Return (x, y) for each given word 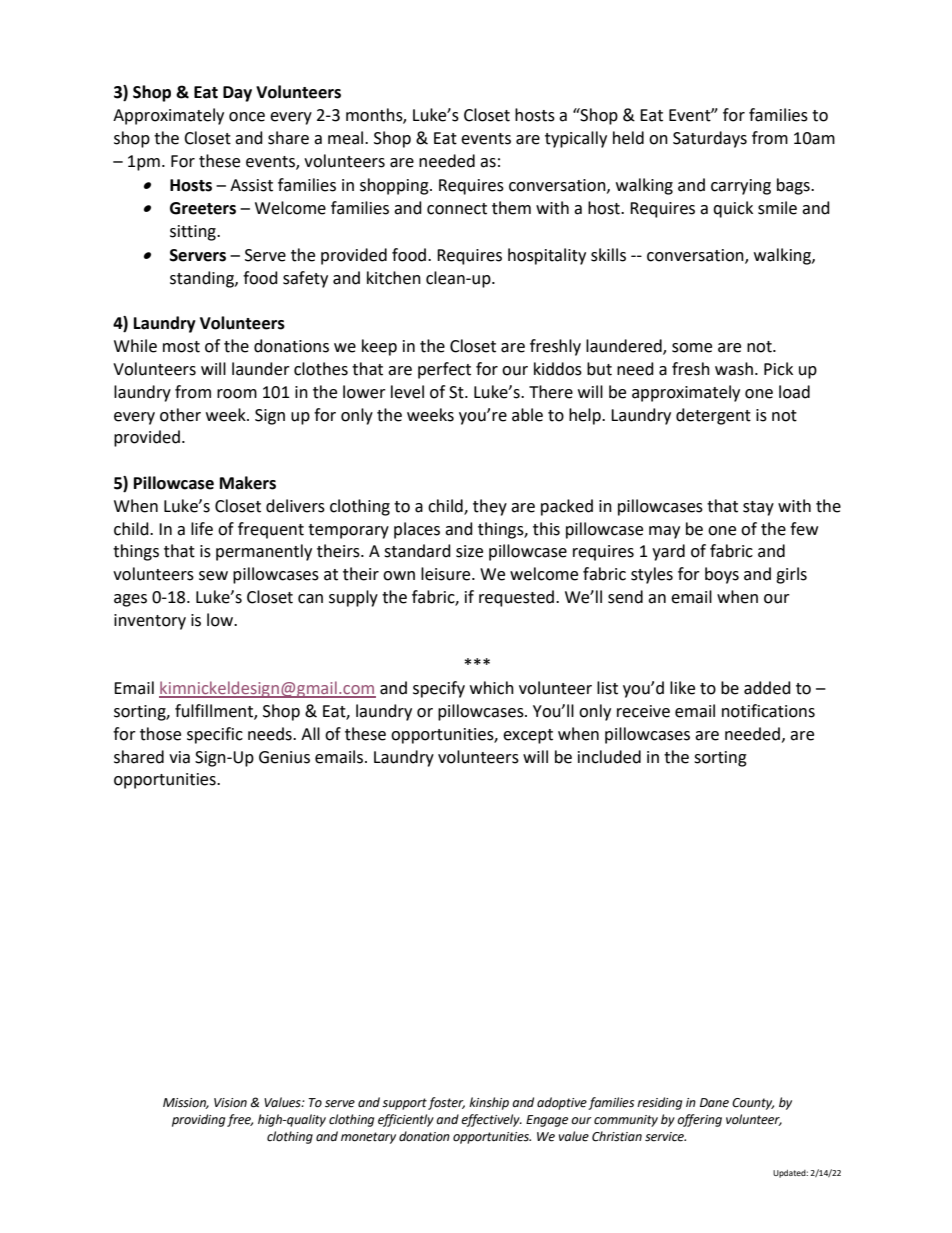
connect (457, 209)
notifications (768, 711)
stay (758, 508)
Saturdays (710, 139)
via (179, 757)
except (528, 736)
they (490, 507)
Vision (230, 1103)
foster (446, 1103)
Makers (248, 483)
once (247, 117)
